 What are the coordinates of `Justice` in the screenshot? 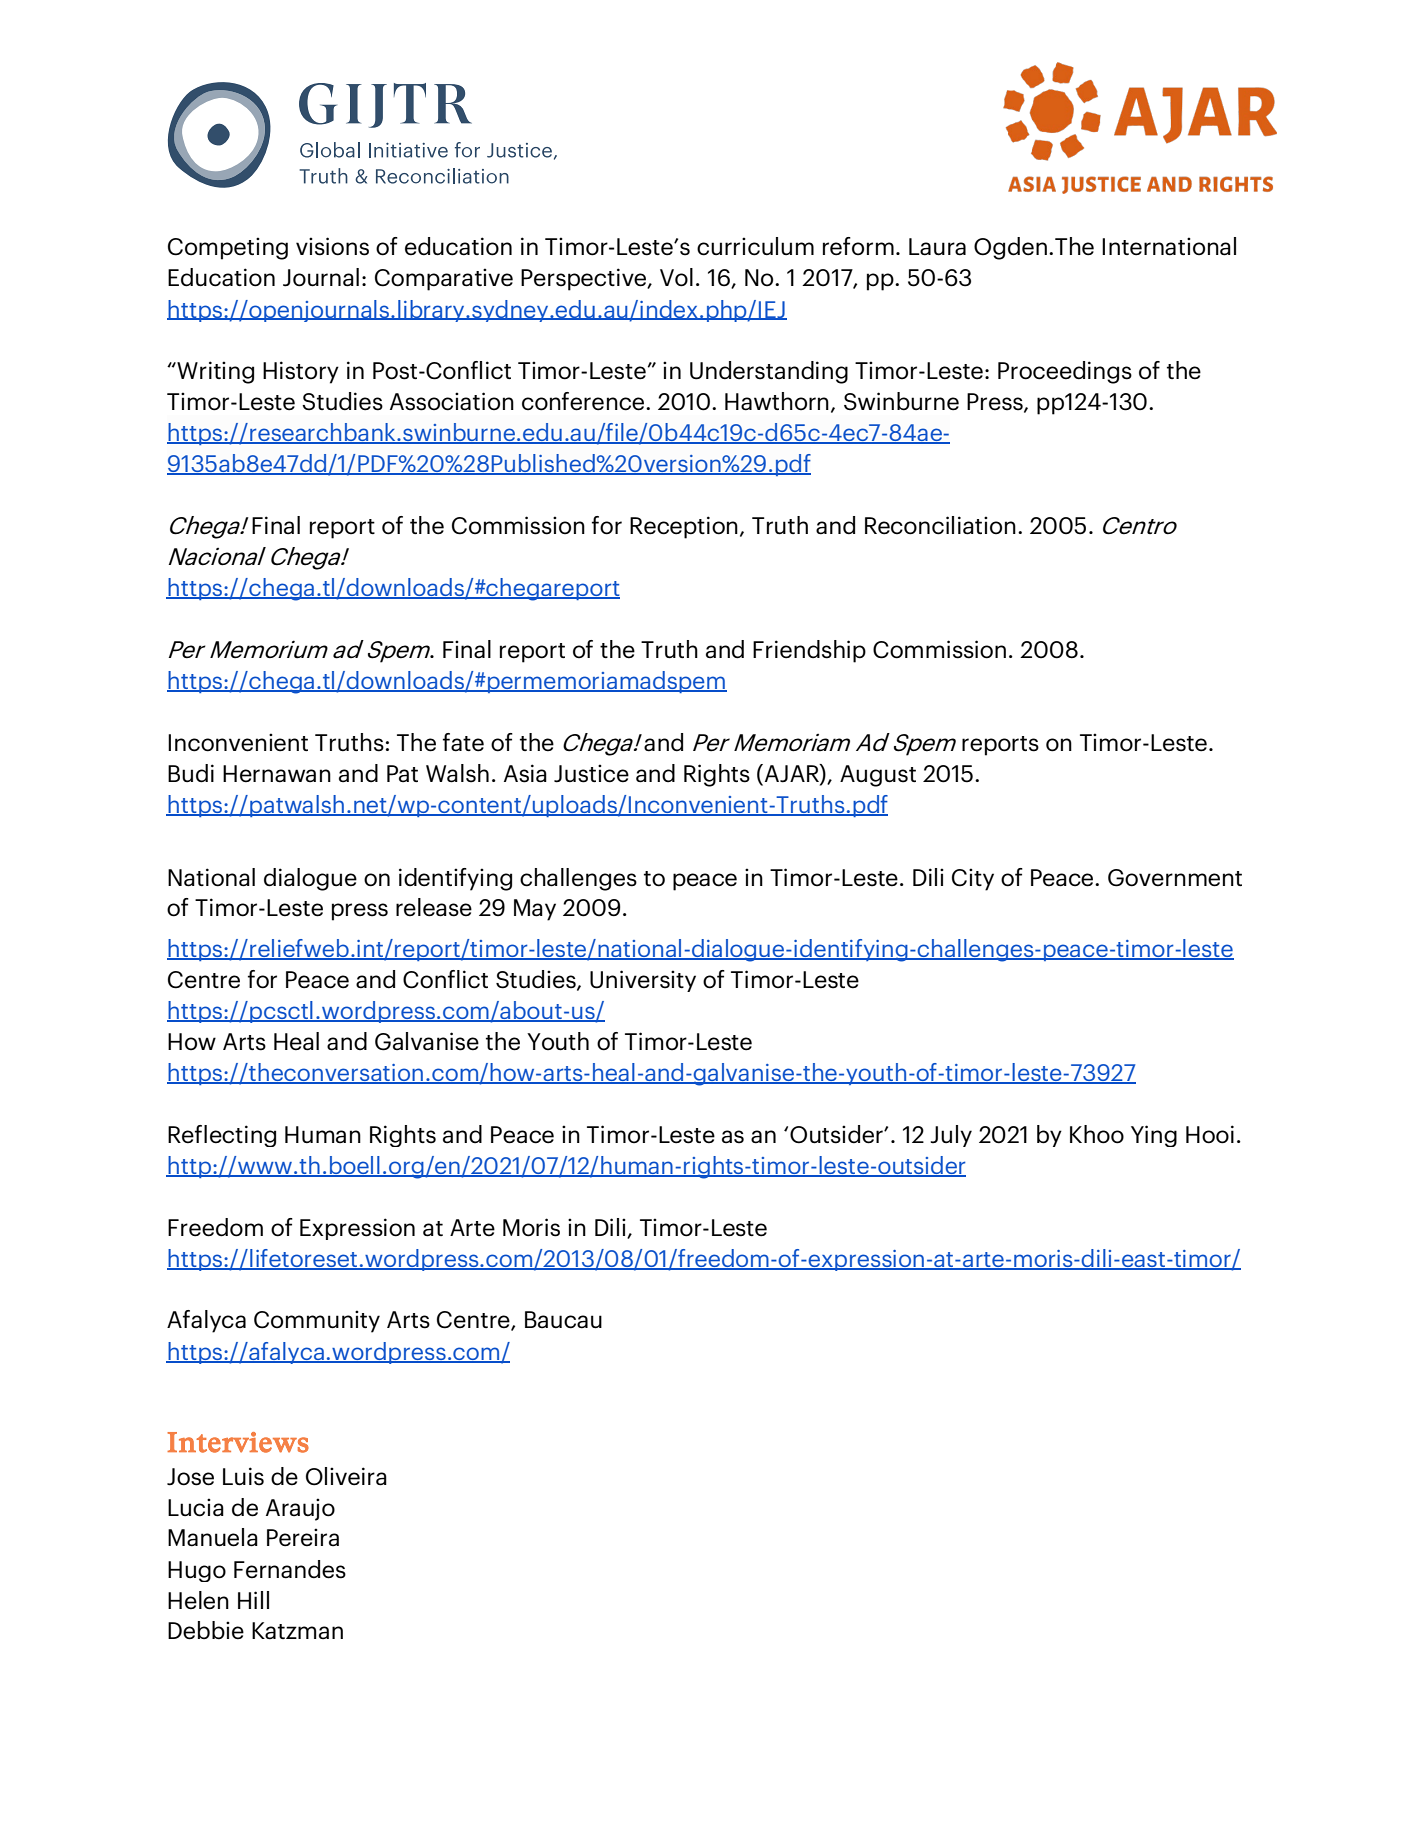 It's located at (591, 773).
